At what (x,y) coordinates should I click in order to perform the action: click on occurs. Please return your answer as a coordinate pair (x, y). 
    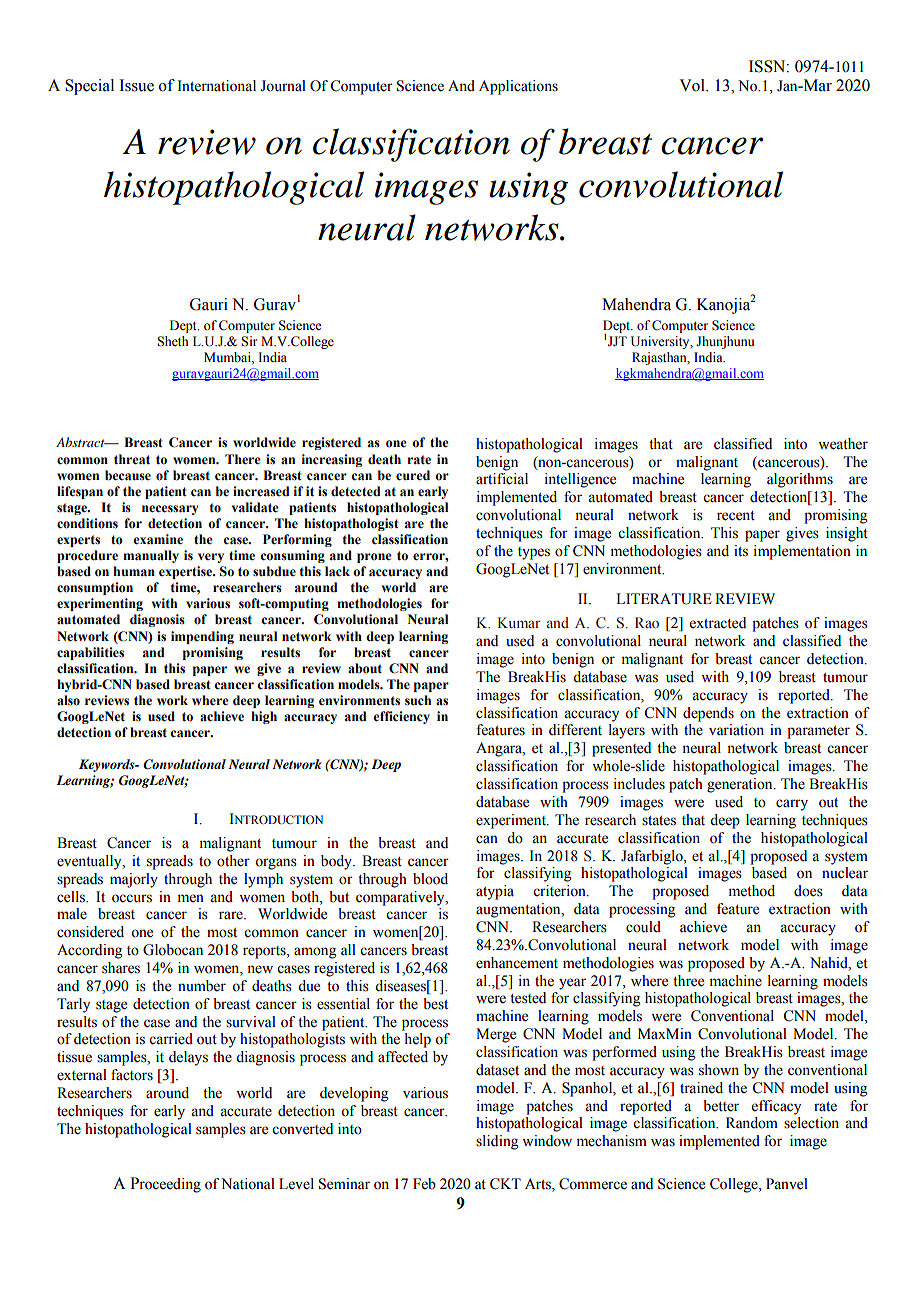
    Looking at the image, I should click on (132, 898).
